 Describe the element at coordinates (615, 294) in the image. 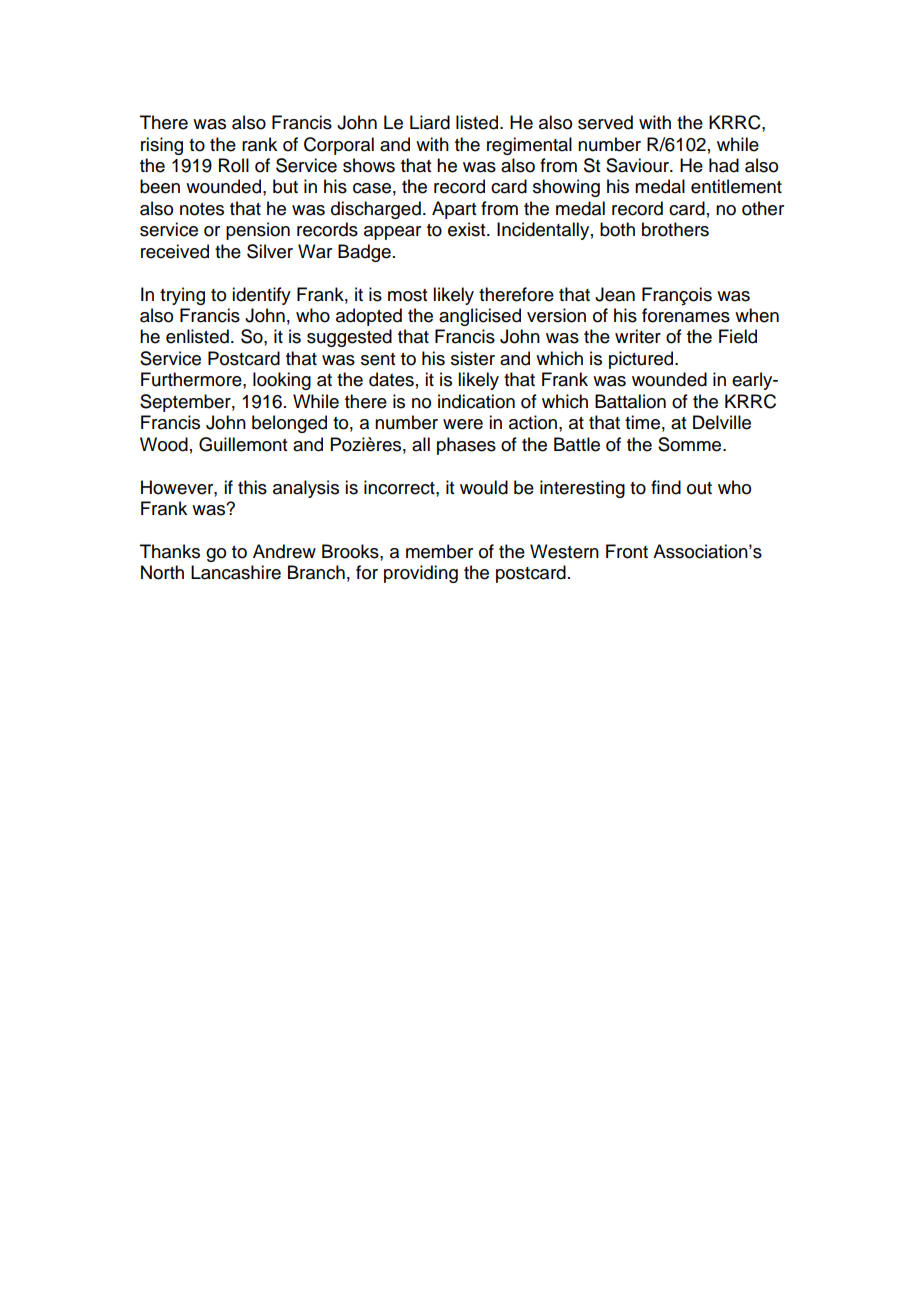

I see `Jean` at that location.
